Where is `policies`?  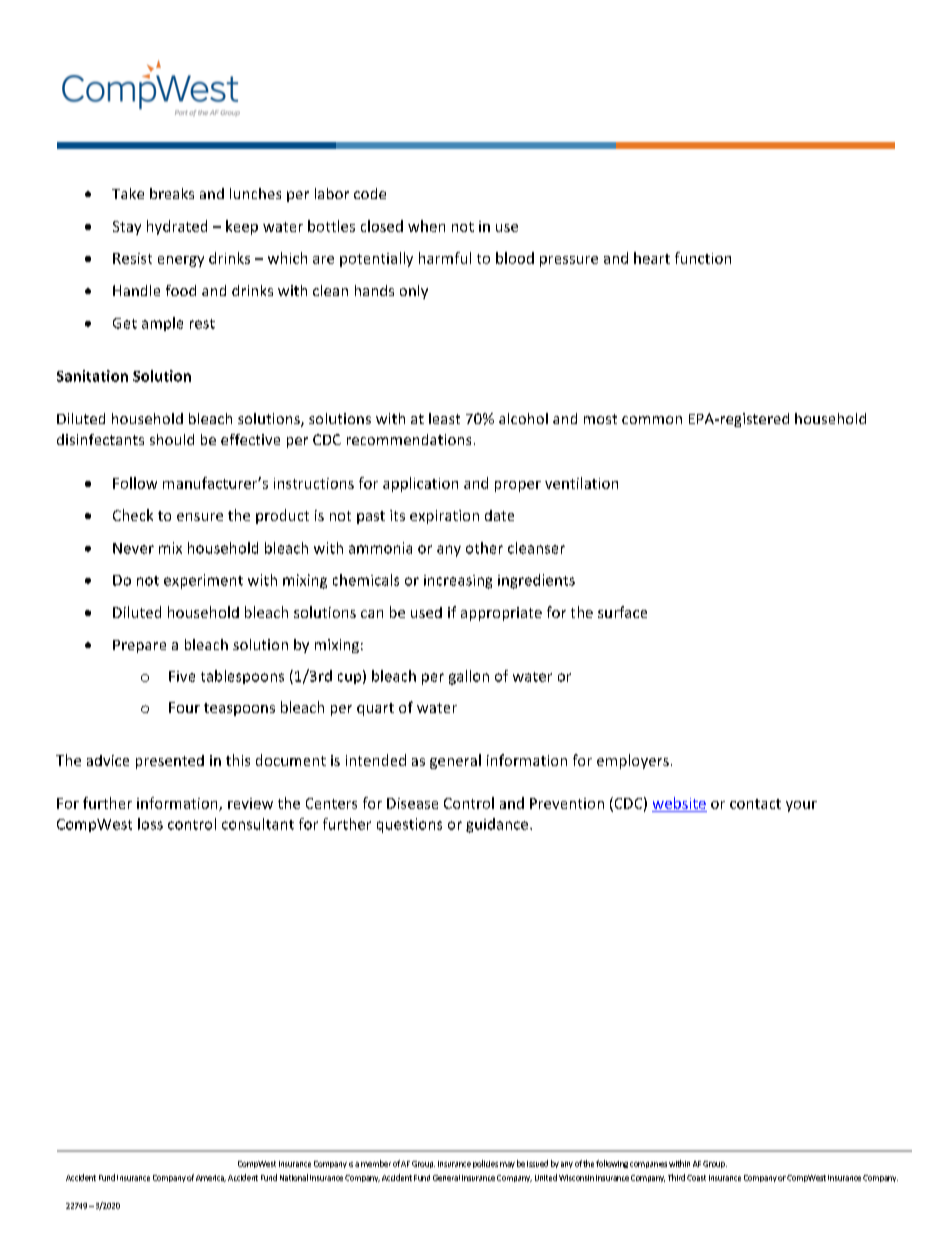
policies is located at coordinates (485, 1164).
